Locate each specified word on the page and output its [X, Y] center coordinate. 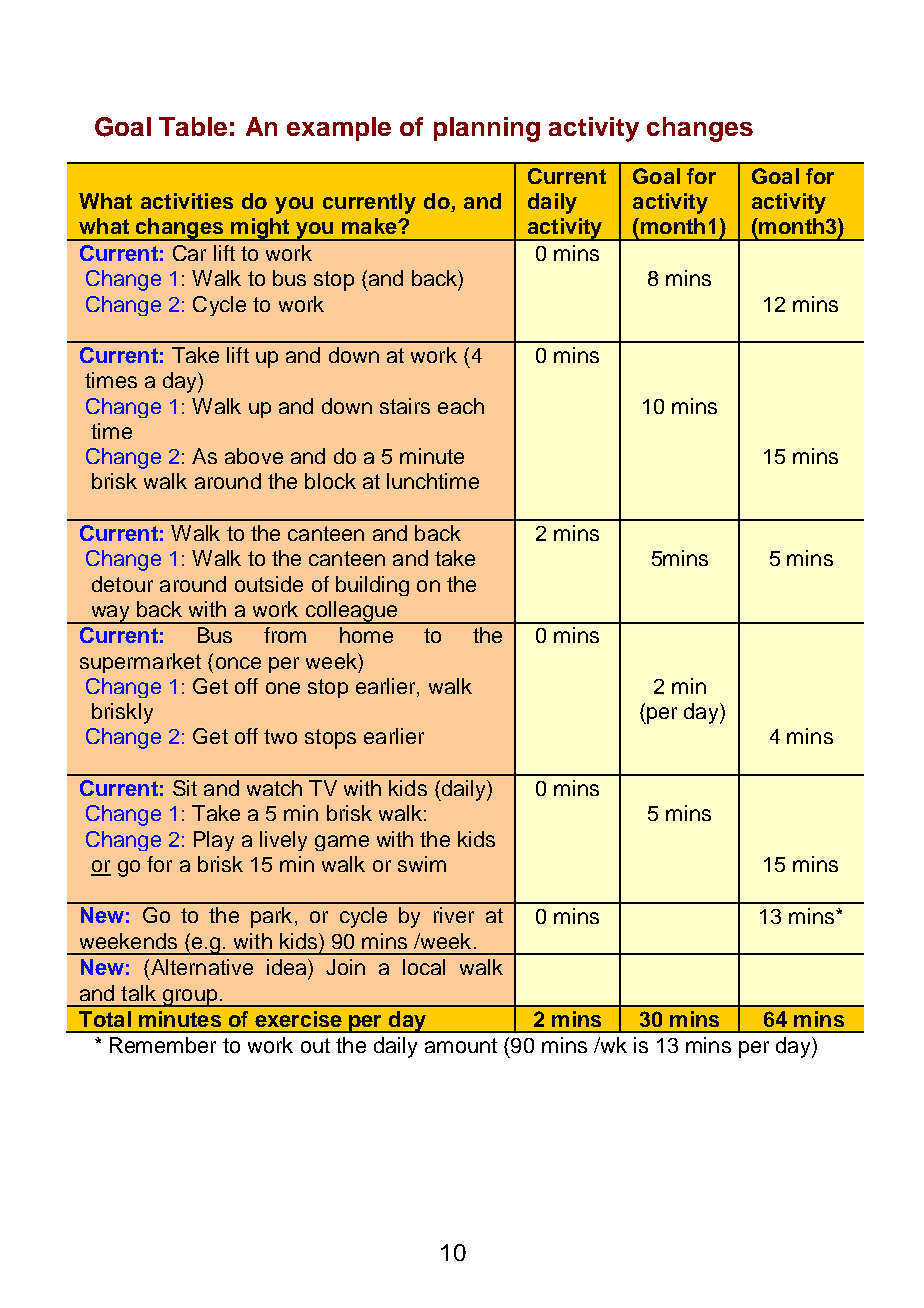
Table [193, 126]
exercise [298, 1019]
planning [487, 129]
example [339, 129]
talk [138, 993]
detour [122, 584]
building [372, 586]
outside [269, 584]
